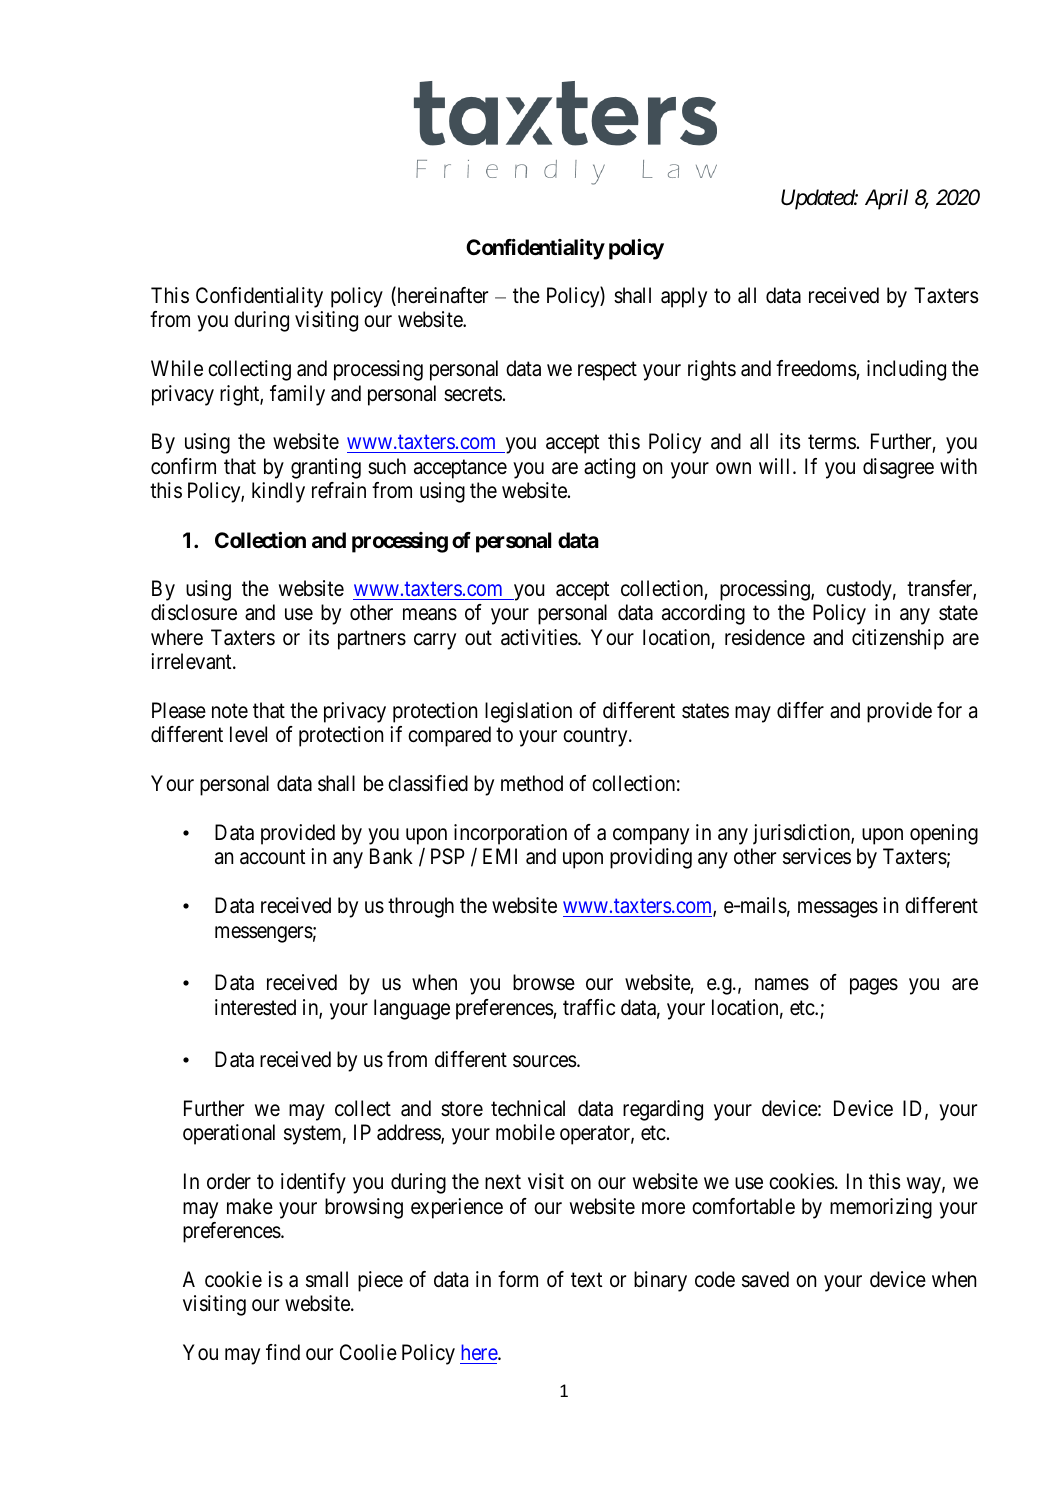 Image resolution: width=1053 pixels, height=1489 pixels. I want to click on find, so click(283, 1352).
